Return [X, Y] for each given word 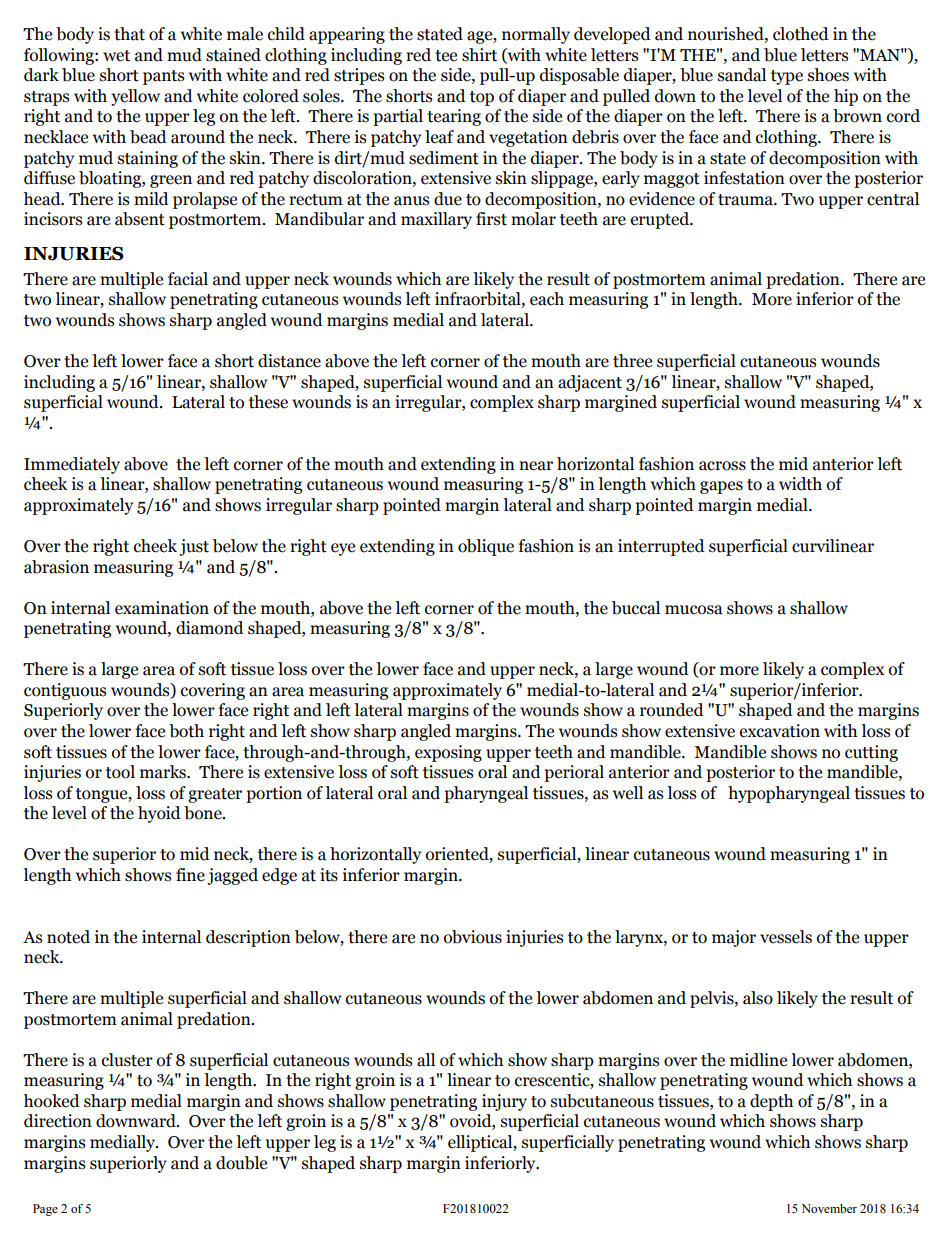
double [241, 1163]
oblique [486, 547]
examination [162, 608]
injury [504, 1102]
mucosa [694, 610]
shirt [479, 55]
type [787, 77]
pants [163, 77]
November [829, 1208]
